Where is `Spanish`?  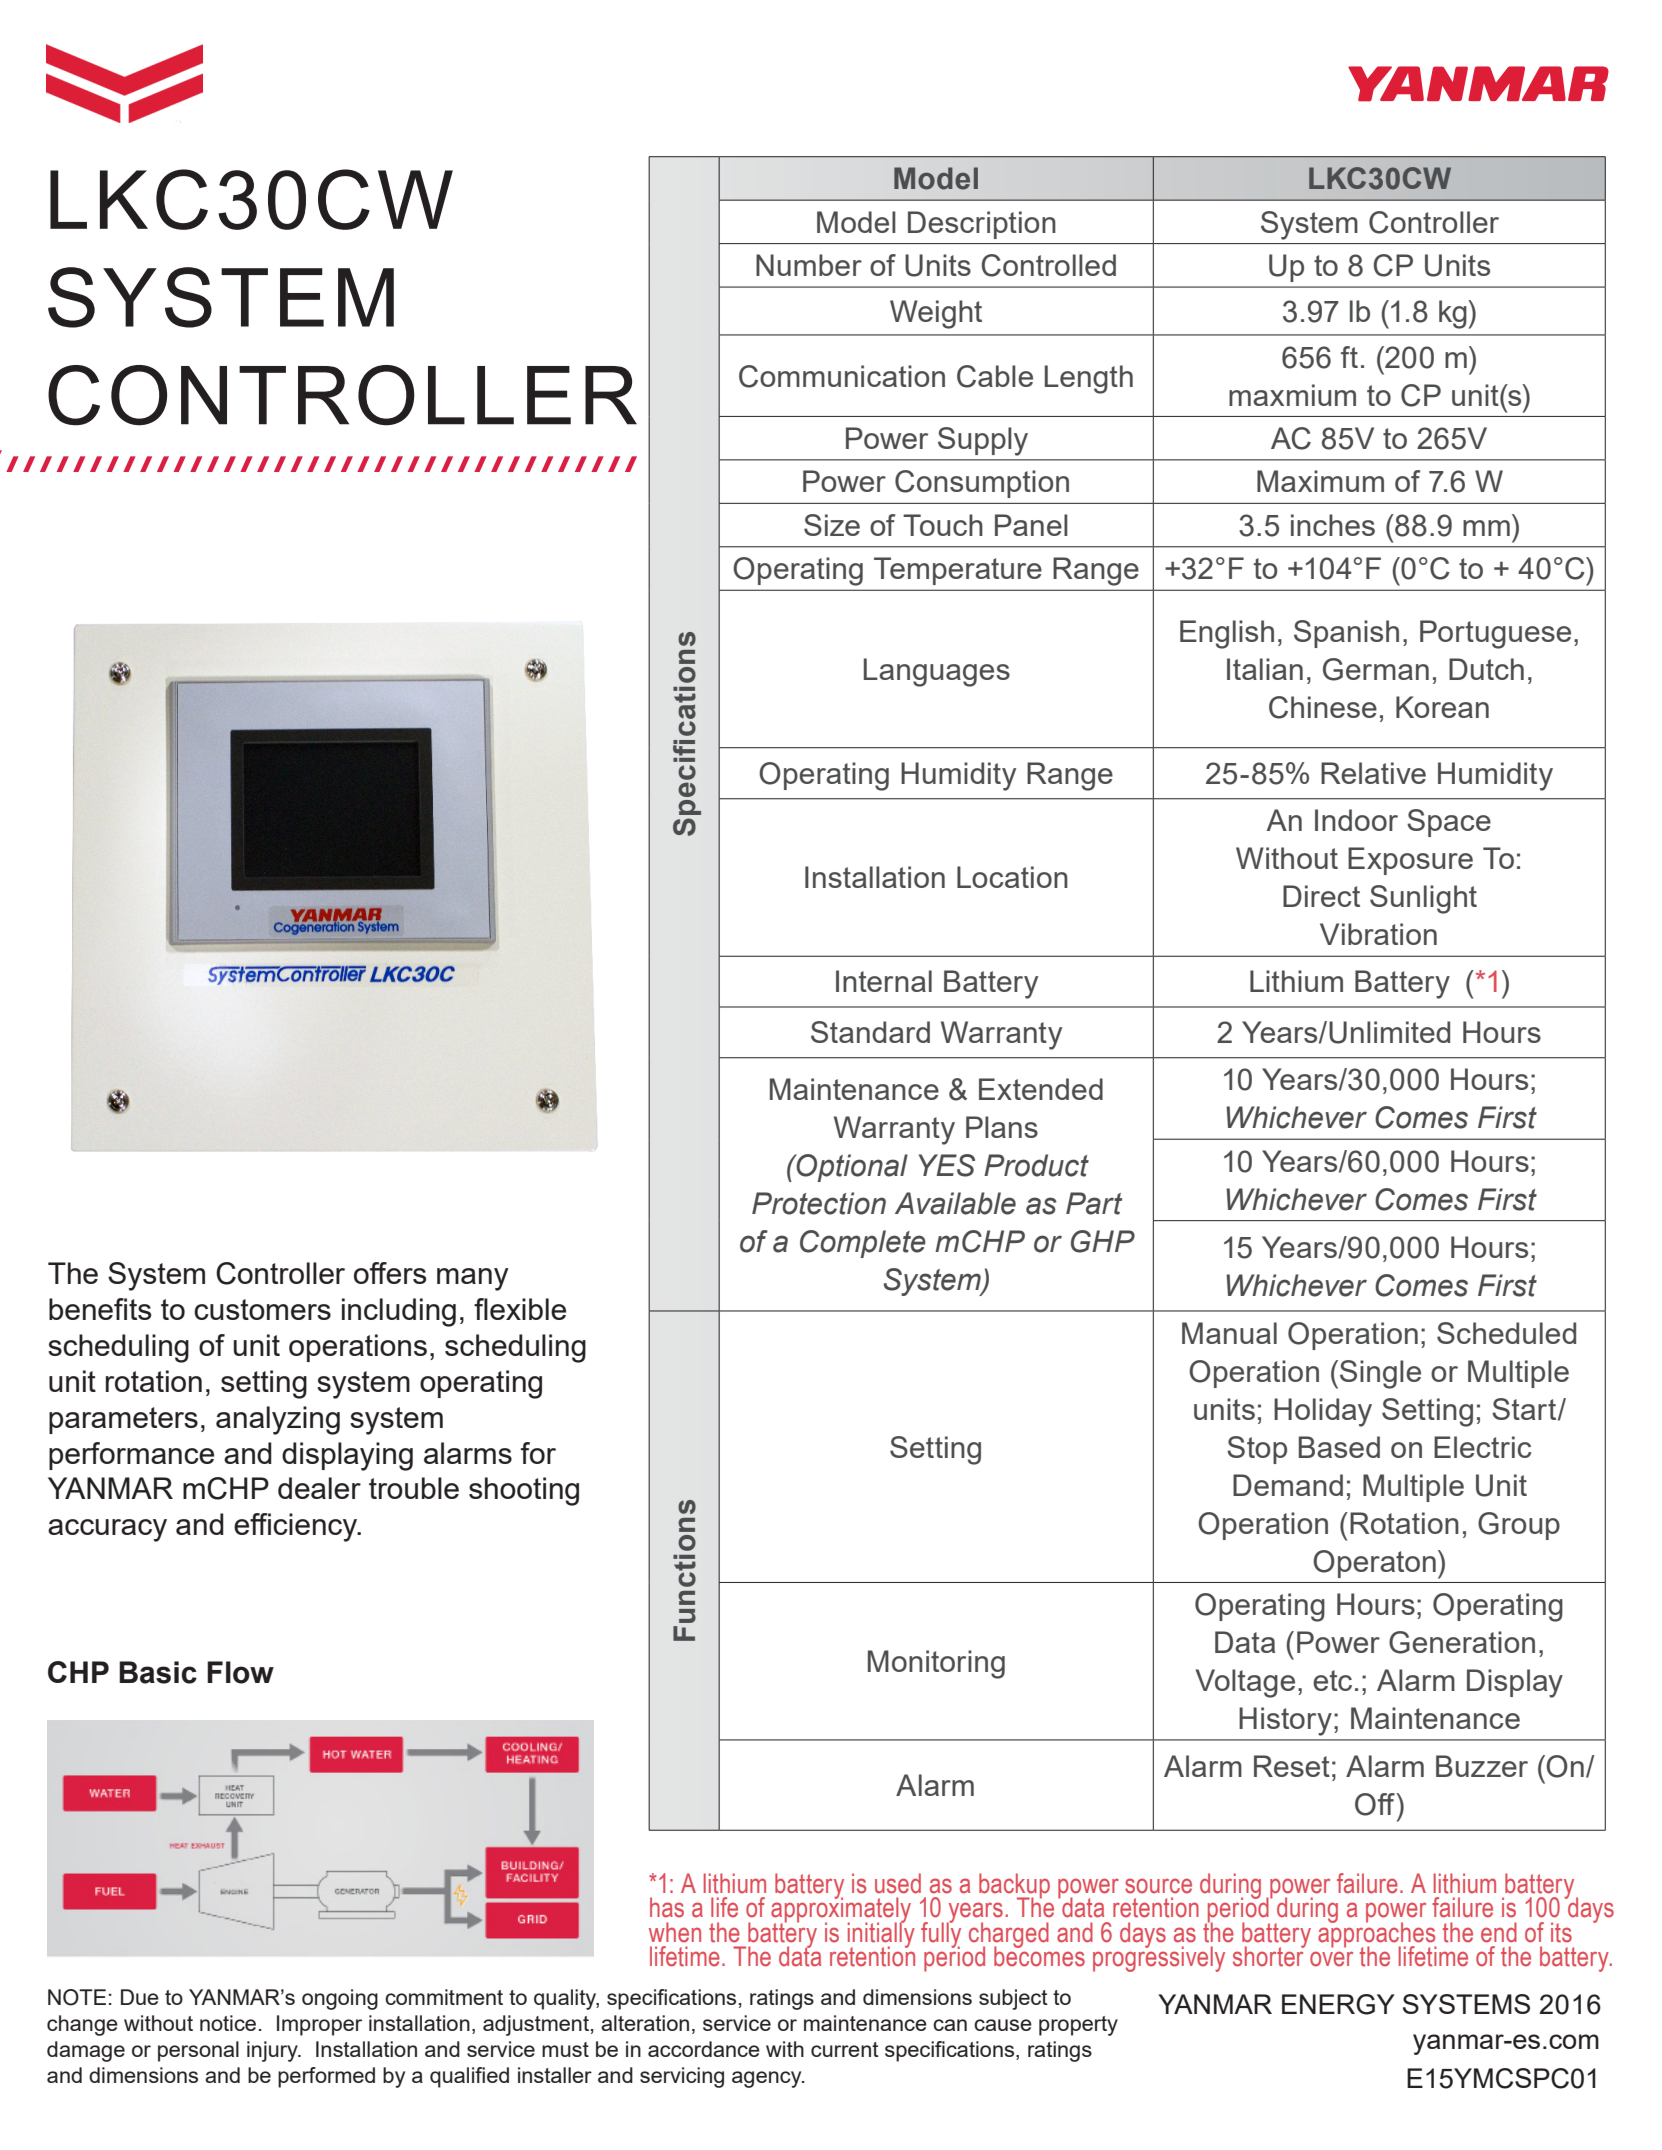 Spanish is located at coordinates (1346, 634).
